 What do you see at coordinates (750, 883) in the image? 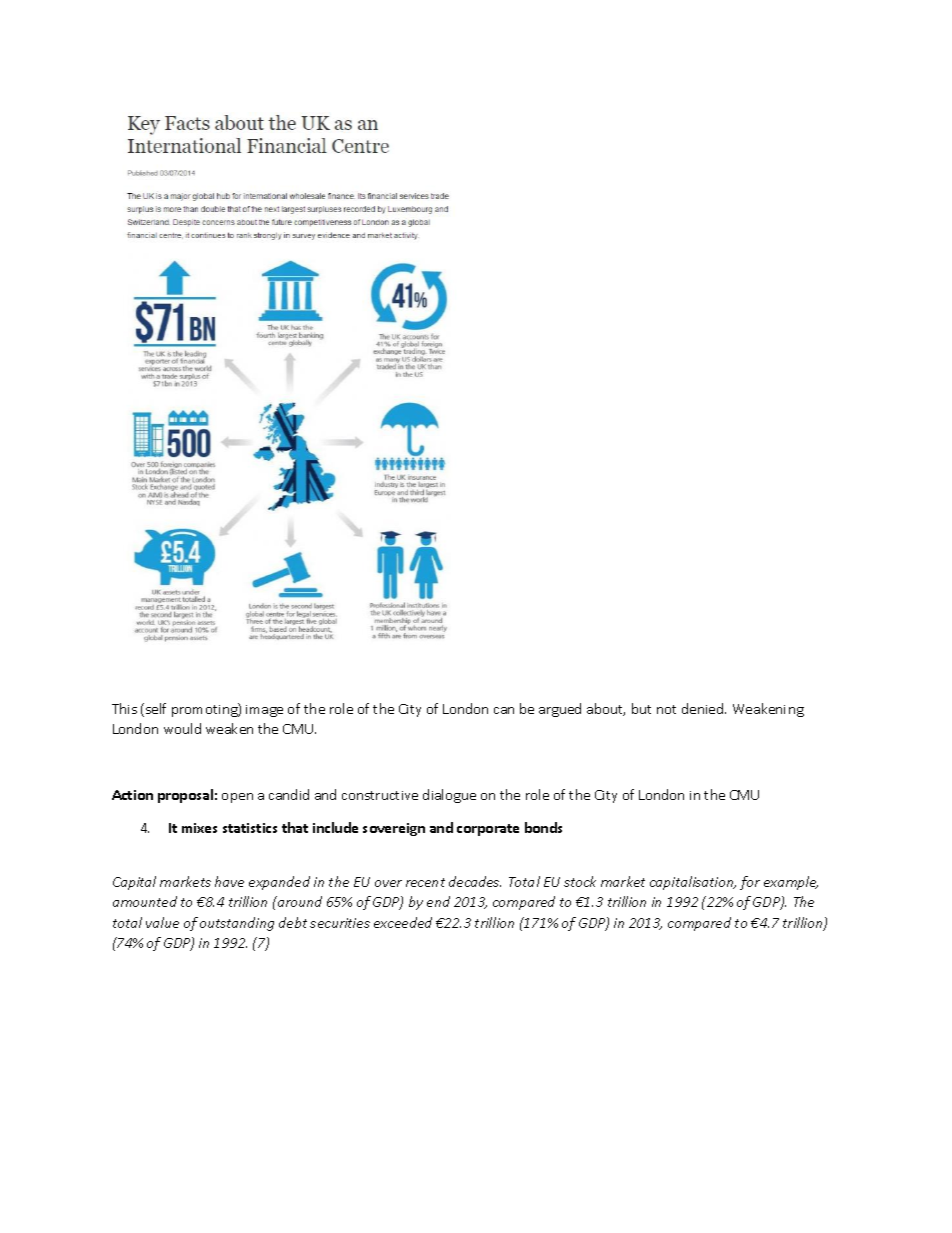
I see `for` at bounding box center [750, 883].
